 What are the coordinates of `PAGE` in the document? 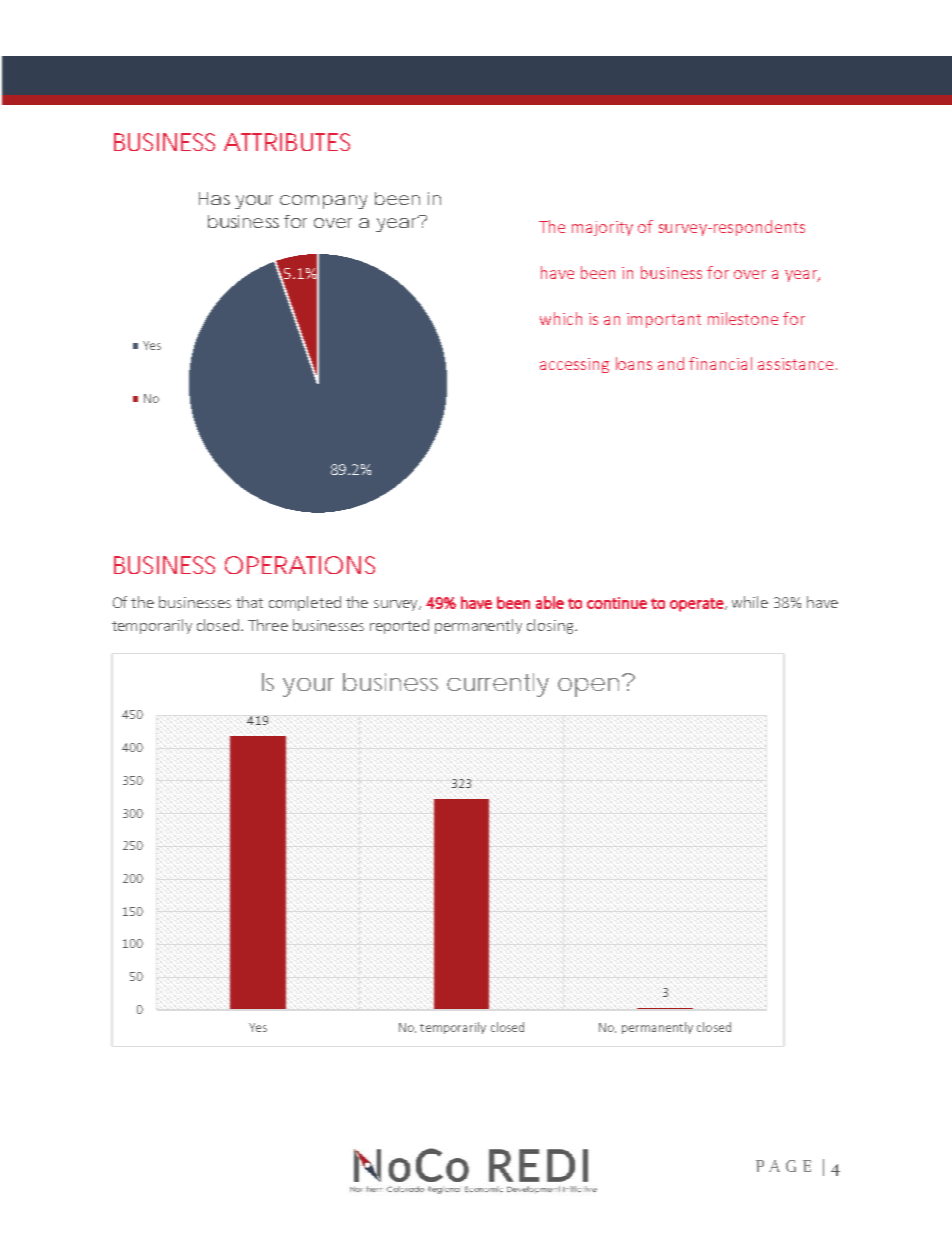 It's located at (783, 1166).
